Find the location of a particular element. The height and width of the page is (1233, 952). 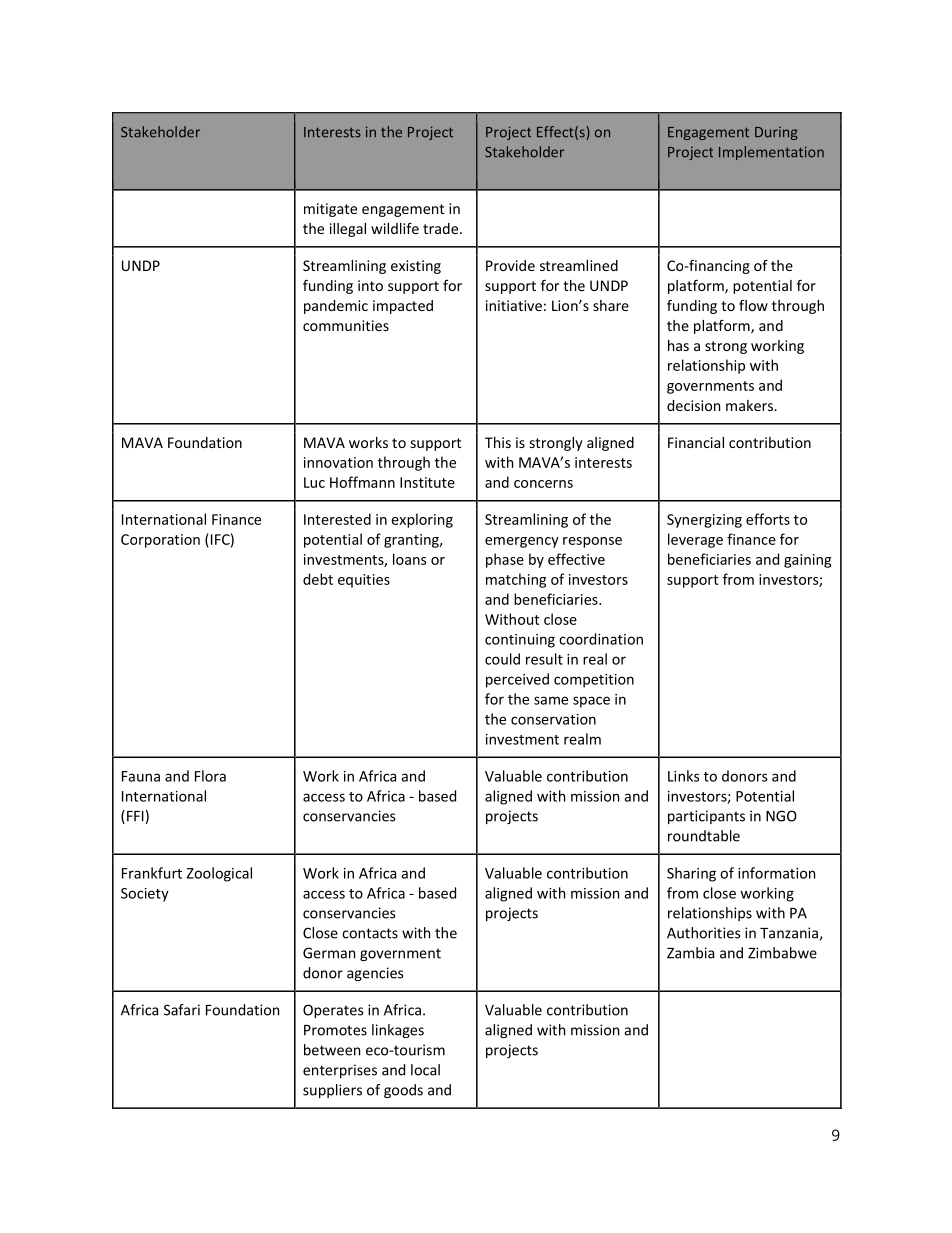

mitigate is located at coordinates (330, 210).
